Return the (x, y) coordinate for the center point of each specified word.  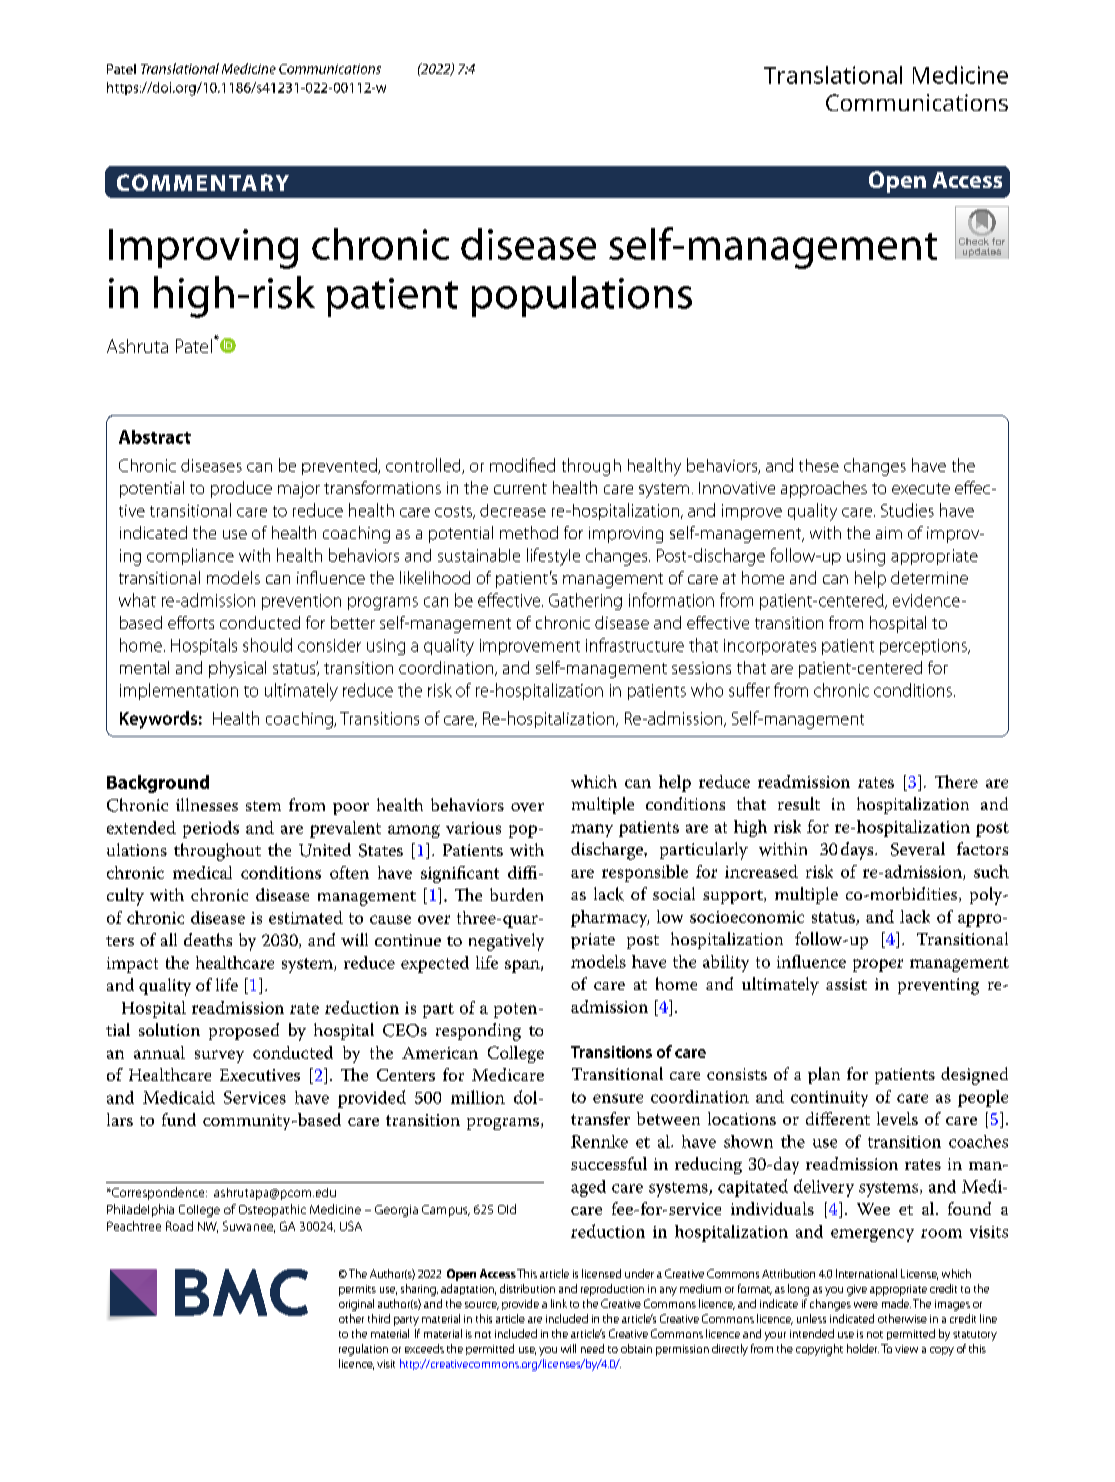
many (592, 830)
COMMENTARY (203, 182)
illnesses (207, 804)
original (356, 1305)
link (559, 1303)
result (799, 803)
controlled (424, 466)
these (819, 465)
